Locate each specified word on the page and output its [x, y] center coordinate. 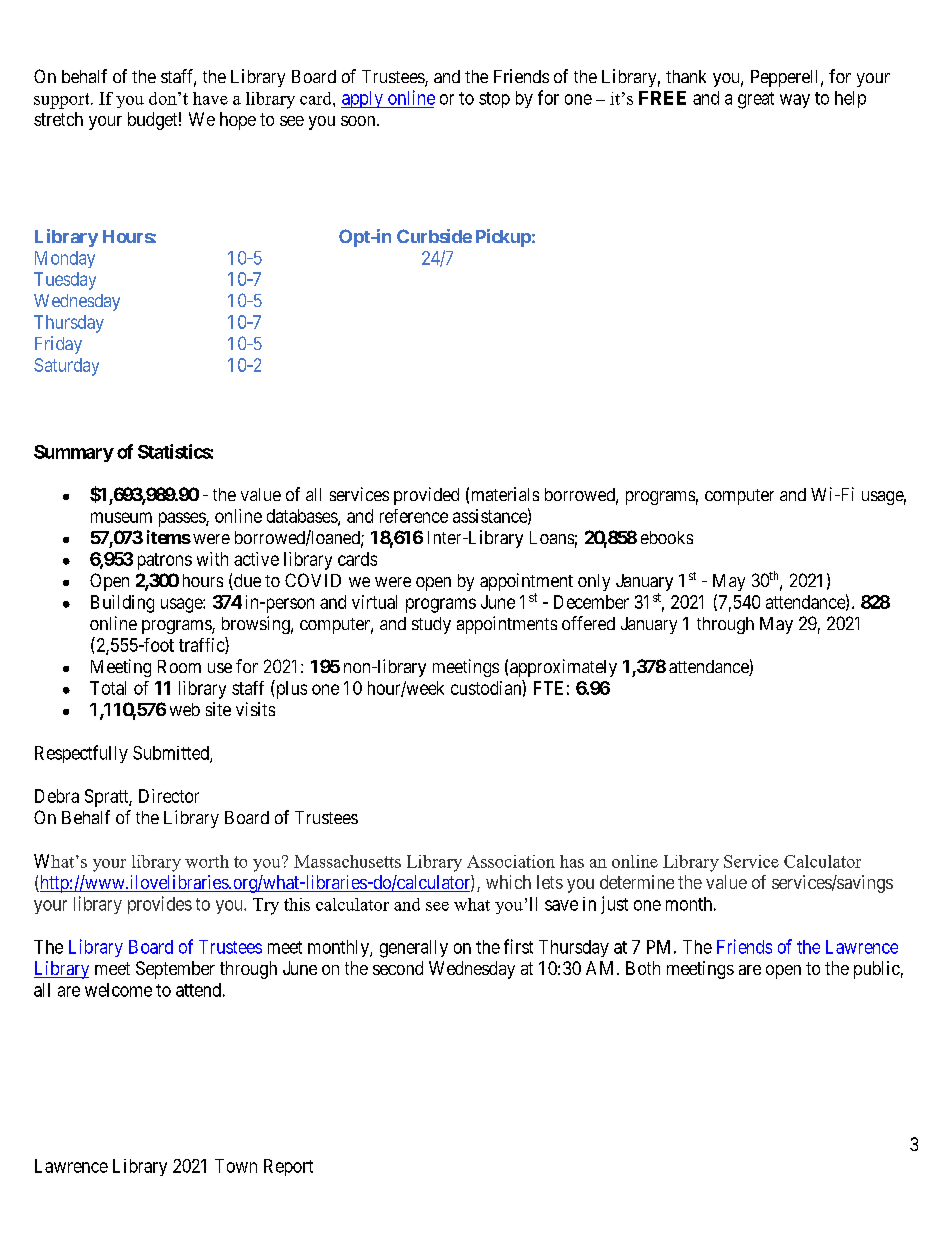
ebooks [667, 537]
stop [494, 100]
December [591, 602]
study [431, 625]
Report [288, 1167]
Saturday [66, 367]
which [508, 882]
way [795, 101]
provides [160, 905]
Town [236, 1166]
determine [637, 882]
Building [122, 604]
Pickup [503, 238]
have [210, 98]
